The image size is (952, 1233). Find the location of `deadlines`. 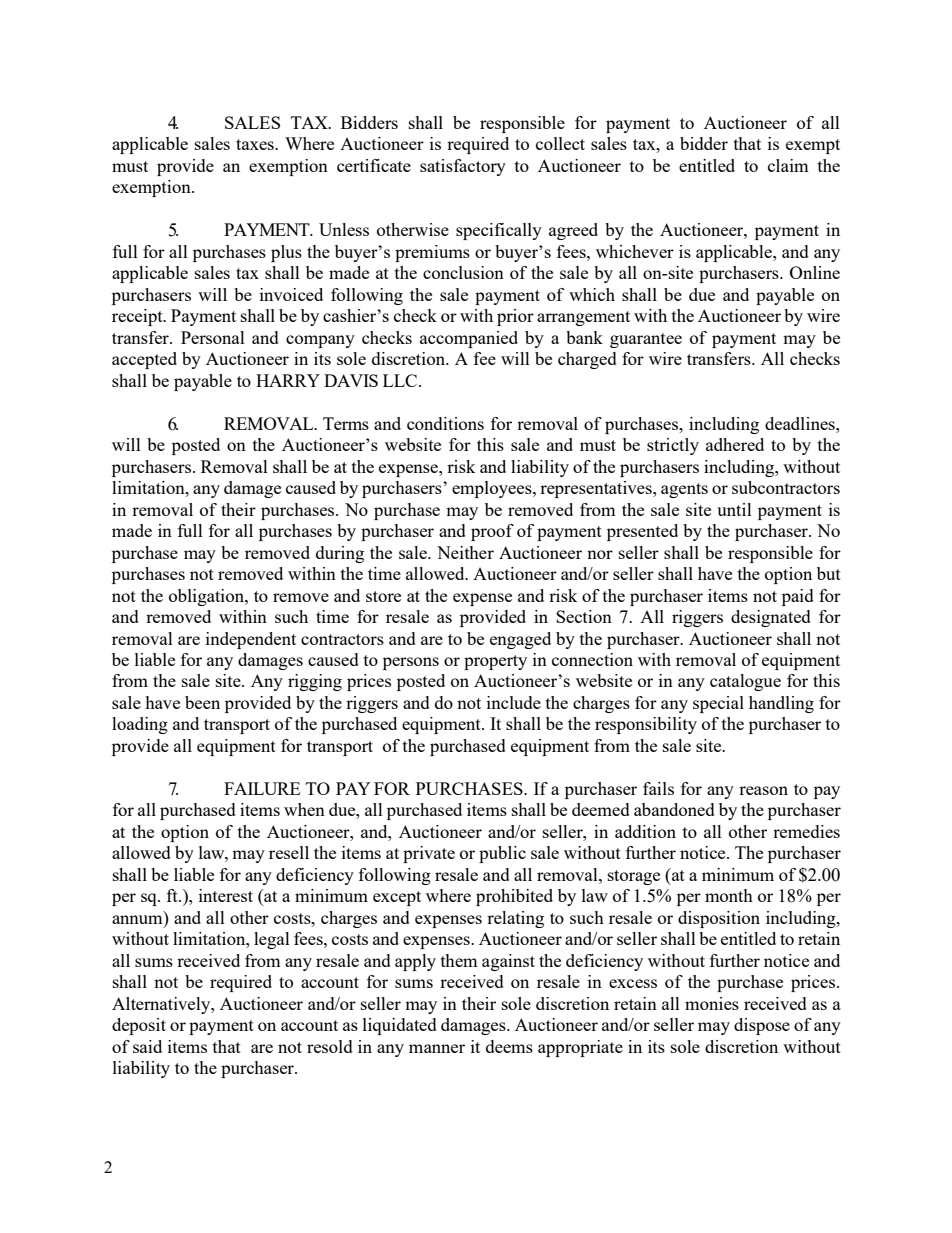

deadlines is located at coordinates (801, 423).
